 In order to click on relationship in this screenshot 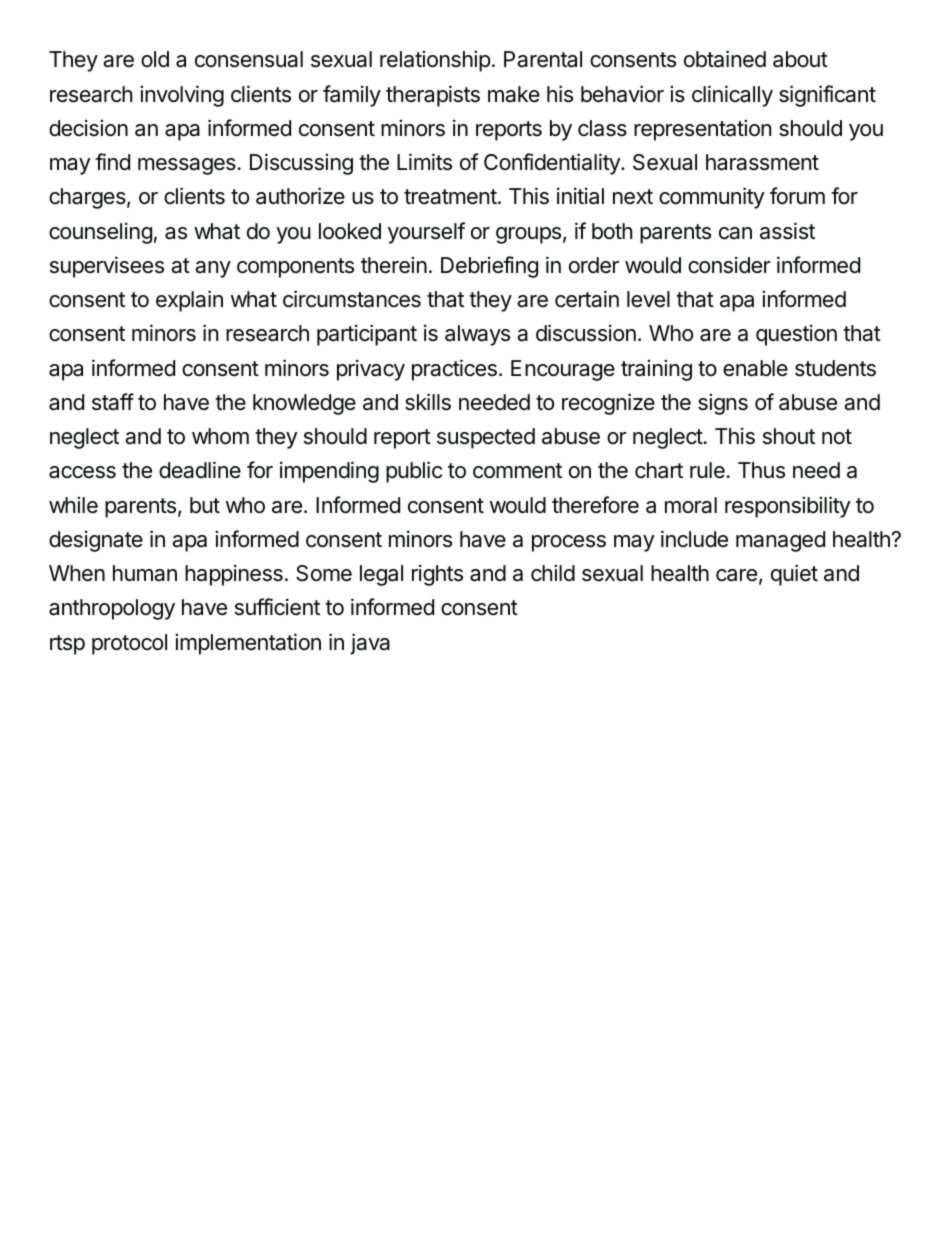, I will do `click(435, 61)`.
